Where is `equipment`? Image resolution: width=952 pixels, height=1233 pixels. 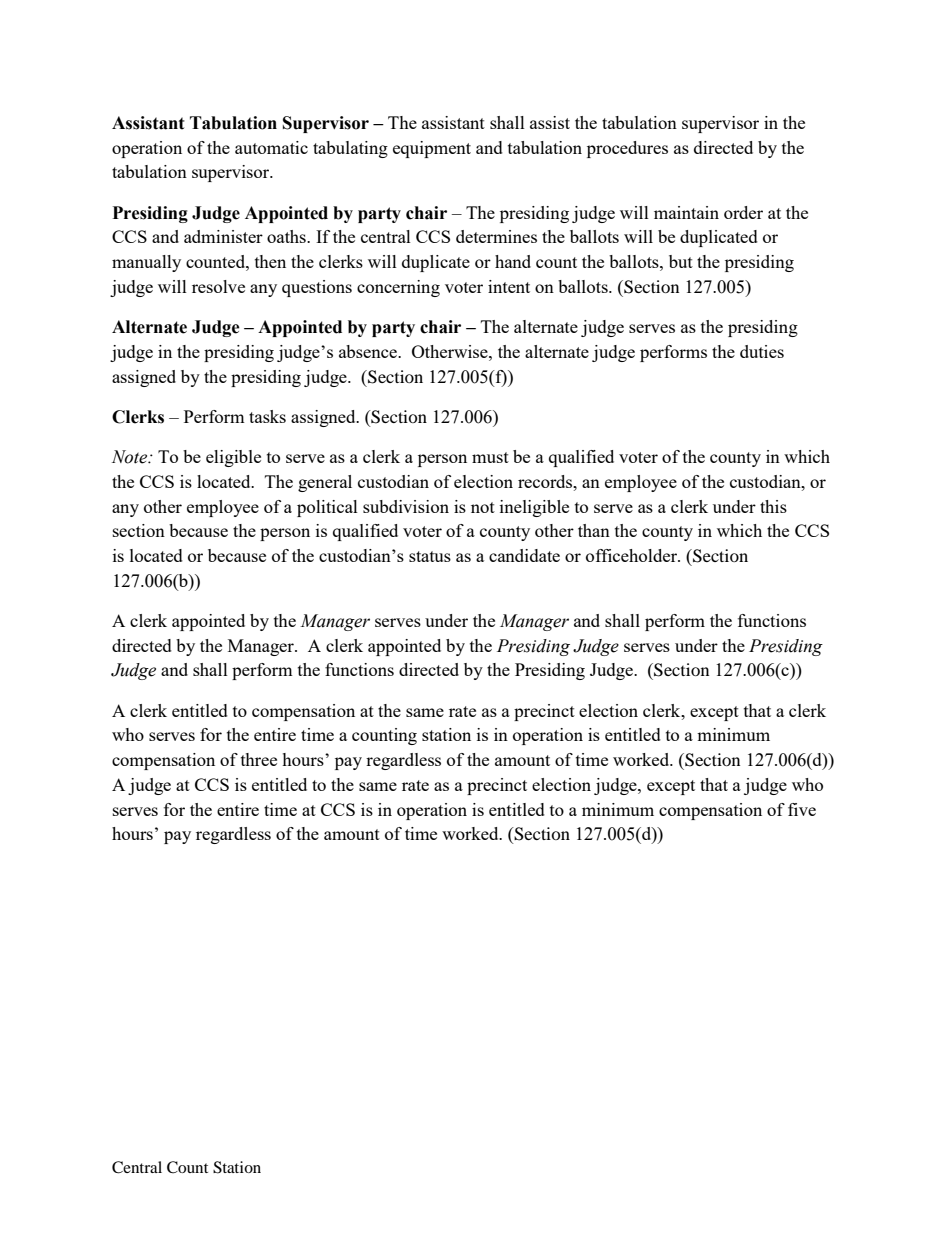 equipment is located at coordinates (432, 149).
